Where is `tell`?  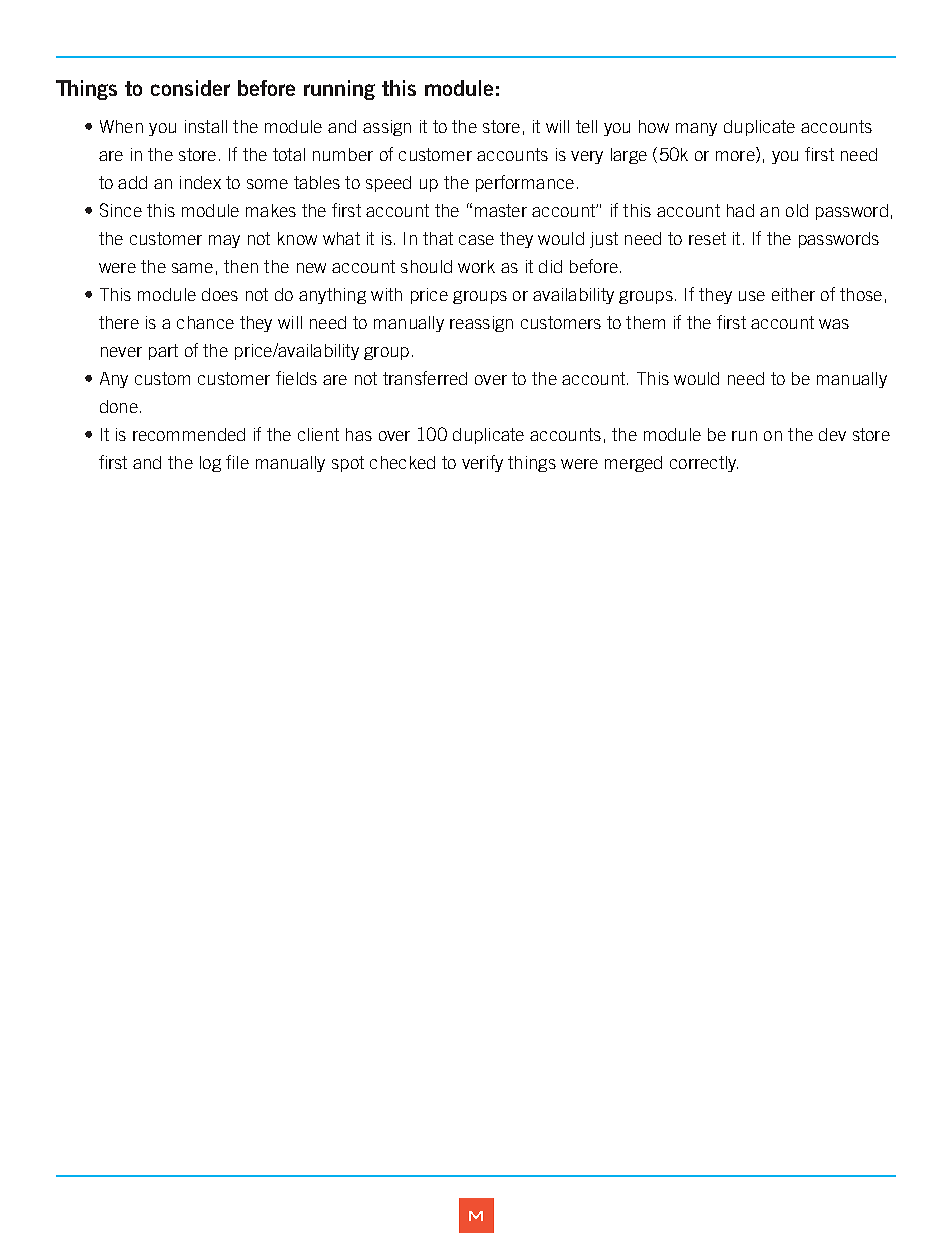 tell is located at coordinates (586, 126).
